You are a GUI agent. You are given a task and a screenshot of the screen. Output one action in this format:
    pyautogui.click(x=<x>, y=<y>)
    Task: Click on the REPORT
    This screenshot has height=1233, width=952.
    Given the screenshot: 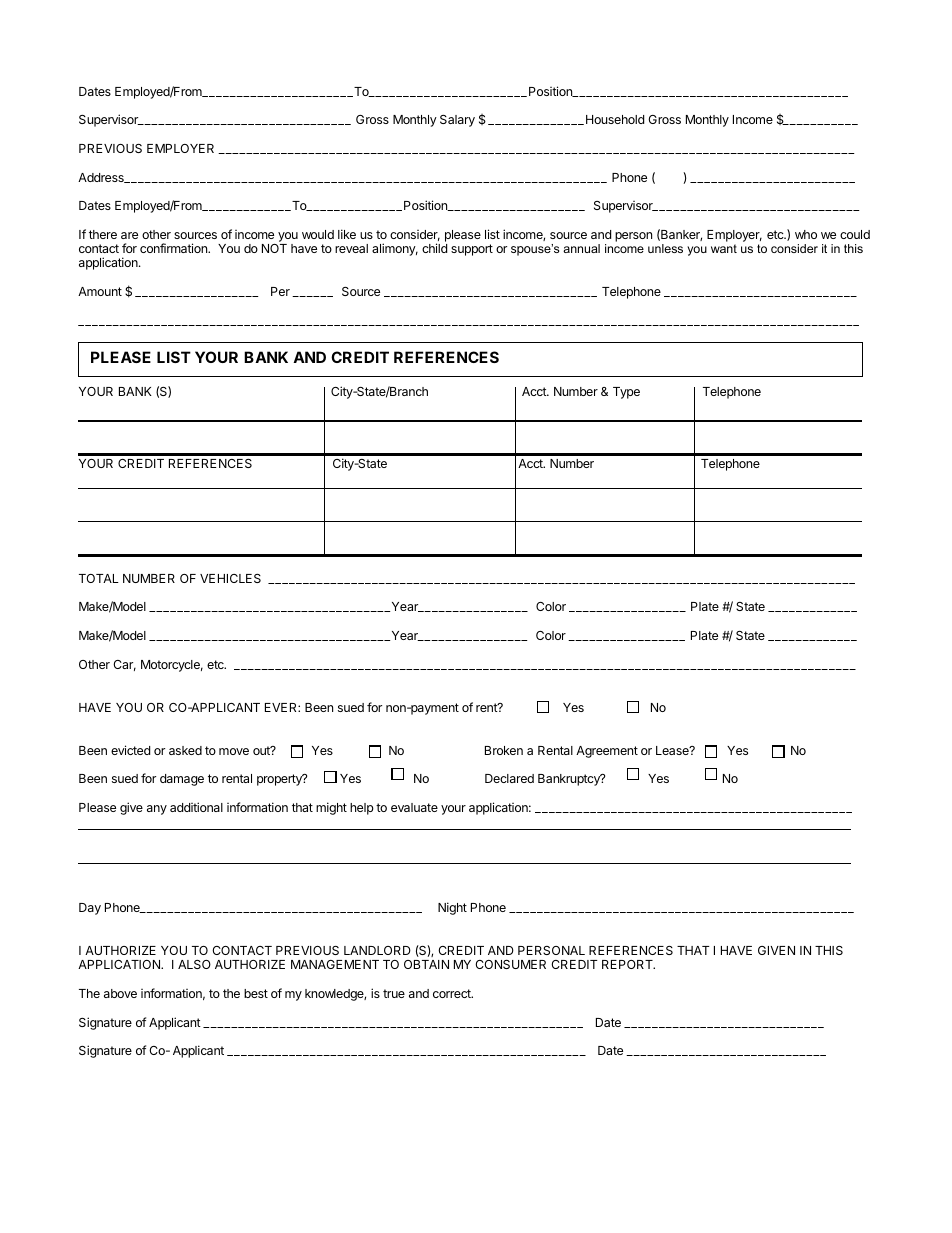 What is the action you would take?
    pyautogui.click(x=628, y=964)
